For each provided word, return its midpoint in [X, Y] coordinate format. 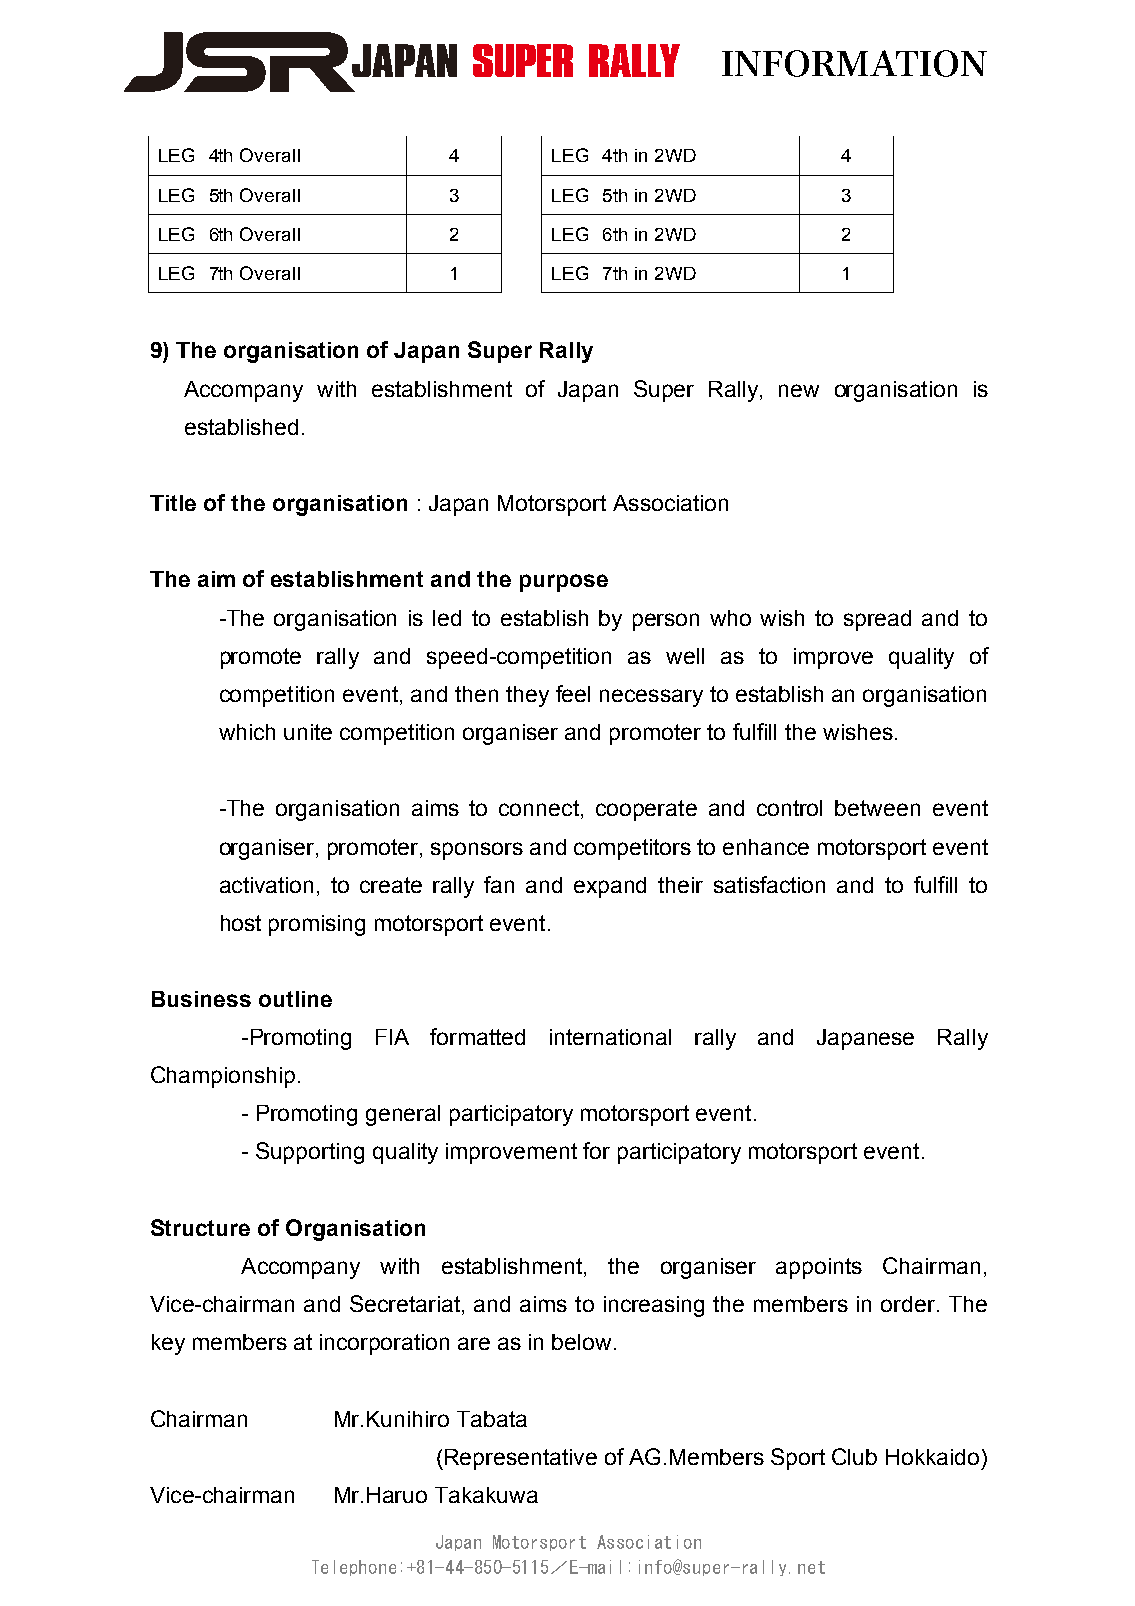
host [241, 923]
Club [854, 1456]
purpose [564, 583]
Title [173, 503]
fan [499, 884]
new [799, 390]
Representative [521, 1459]
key [168, 1344]
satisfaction [769, 884]
